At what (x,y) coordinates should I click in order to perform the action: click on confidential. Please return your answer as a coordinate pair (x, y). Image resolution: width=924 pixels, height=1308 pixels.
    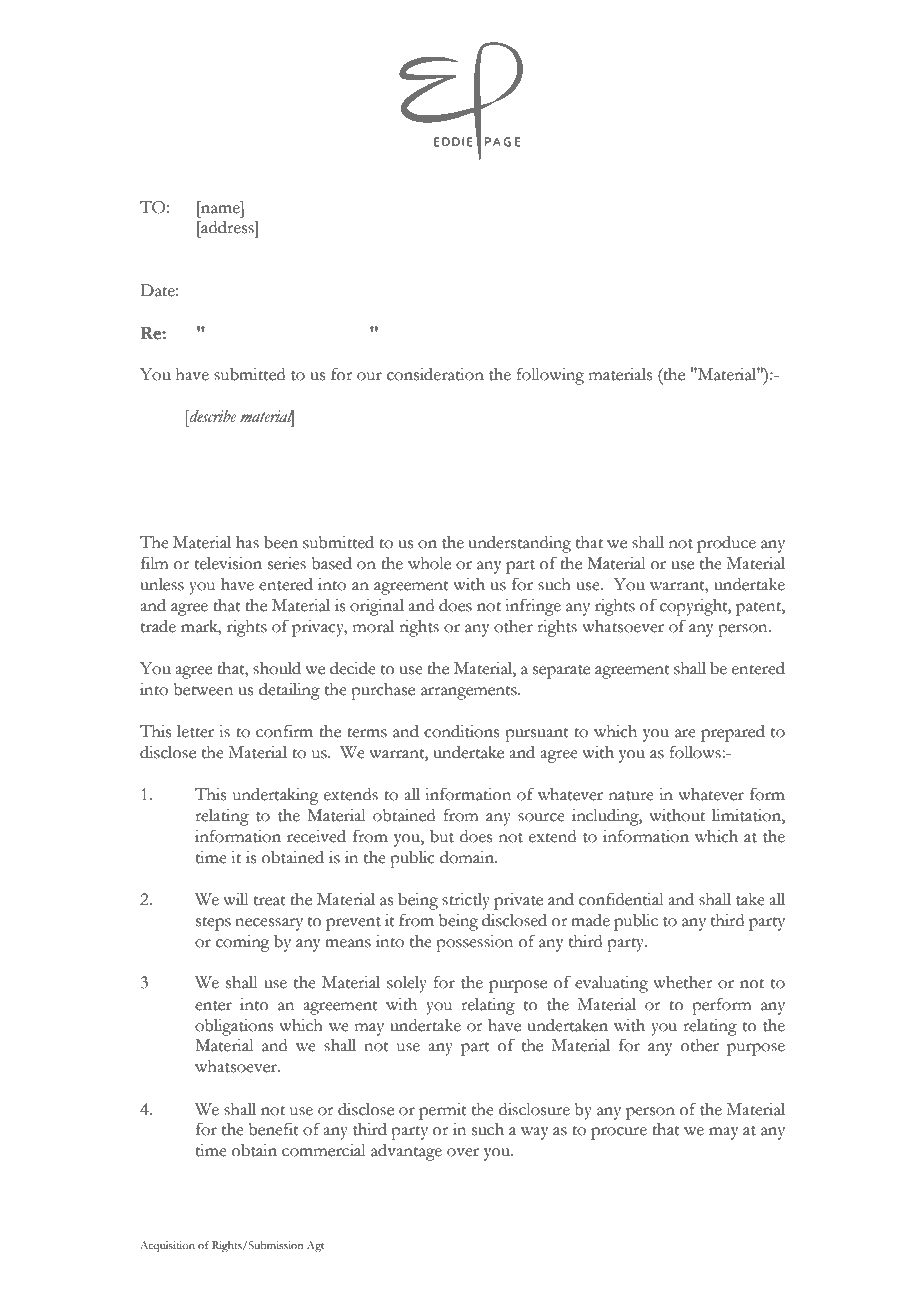
    Looking at the image, I should click on (621, 899).
